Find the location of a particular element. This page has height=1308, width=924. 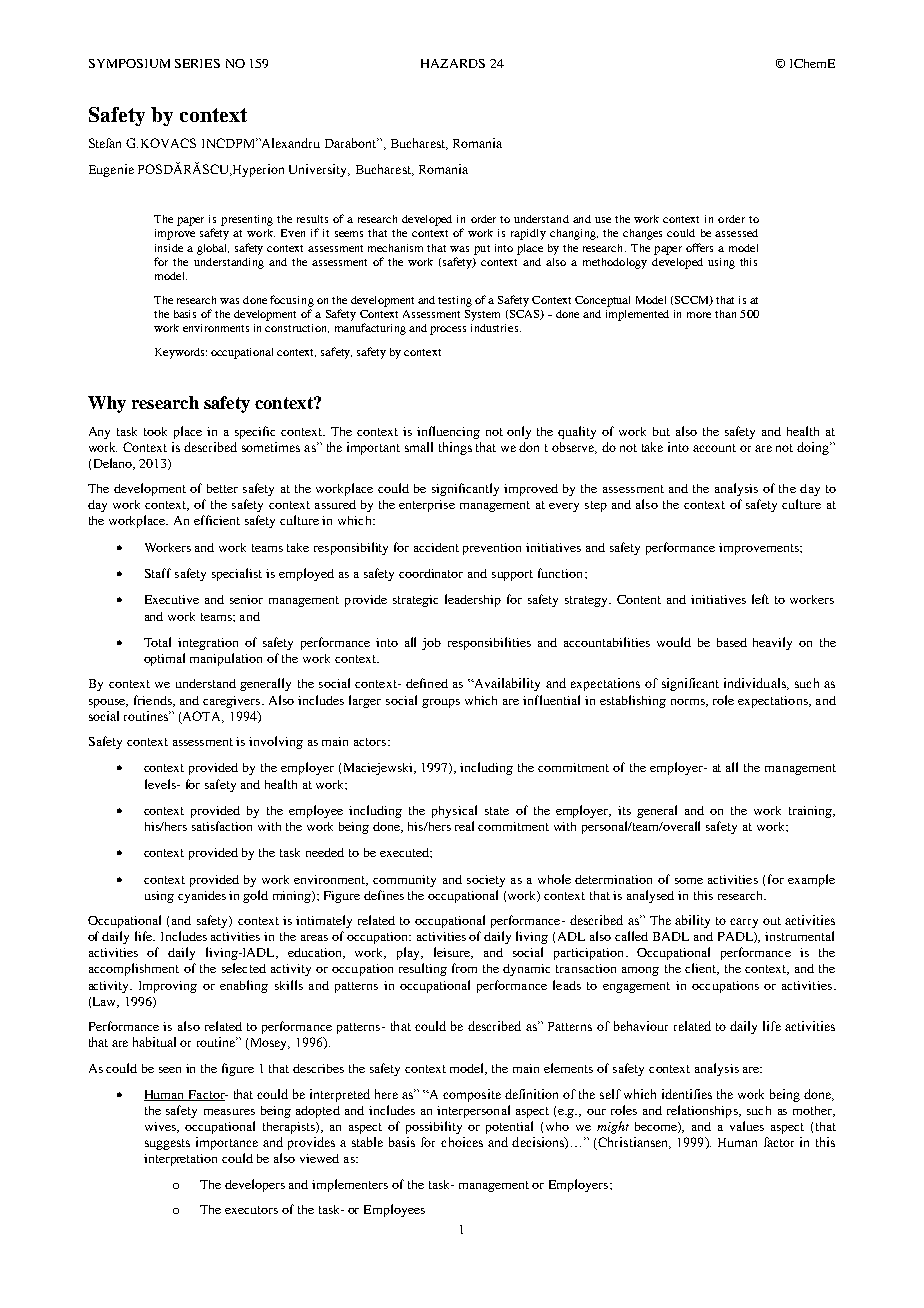

HAZARDS is located at coordinates (453, 63).
